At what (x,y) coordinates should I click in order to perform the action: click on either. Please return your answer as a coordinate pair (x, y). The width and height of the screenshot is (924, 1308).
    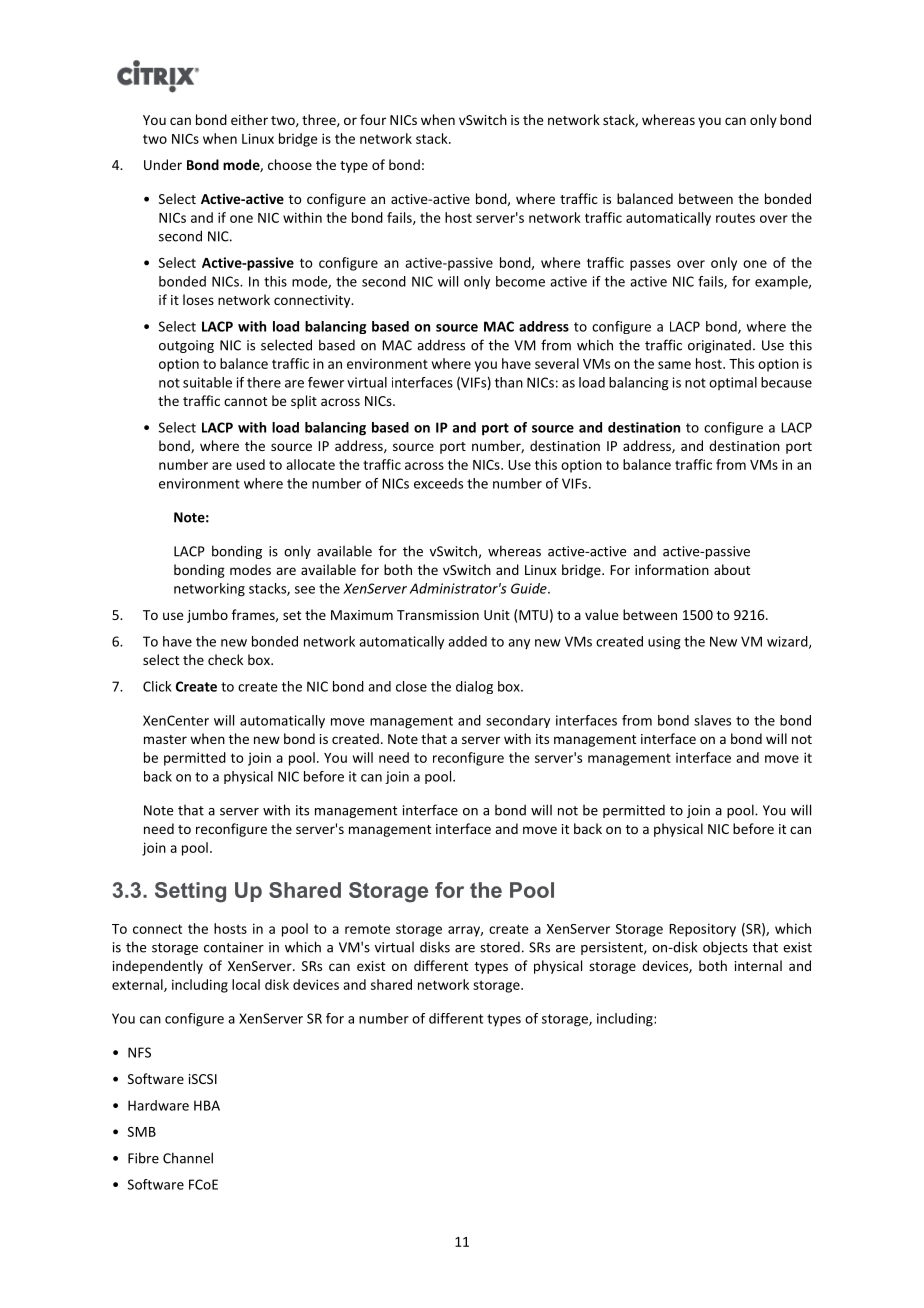
    Looking at the image, I should click on (249, 119).
